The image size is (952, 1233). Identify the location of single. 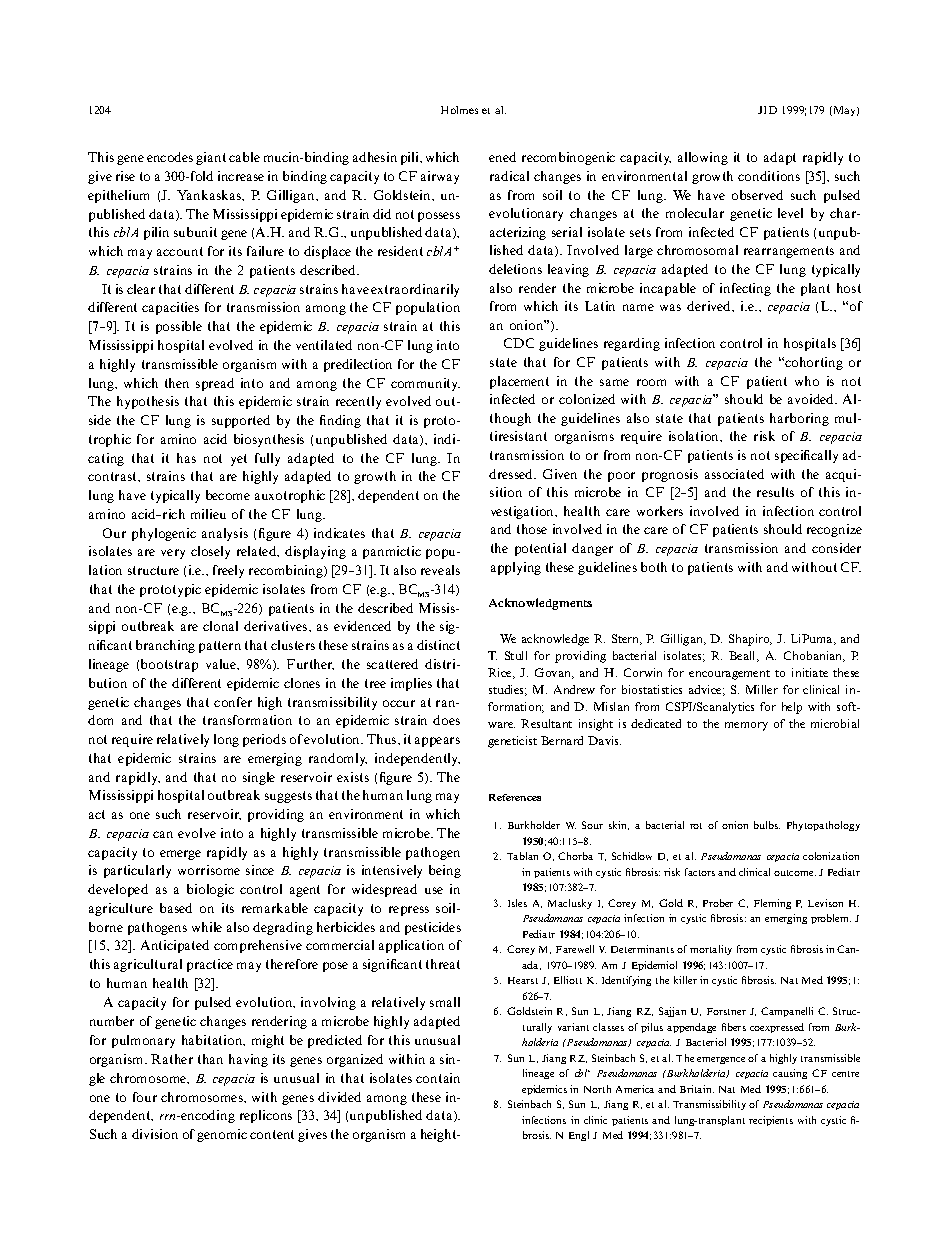
(259, 778).
